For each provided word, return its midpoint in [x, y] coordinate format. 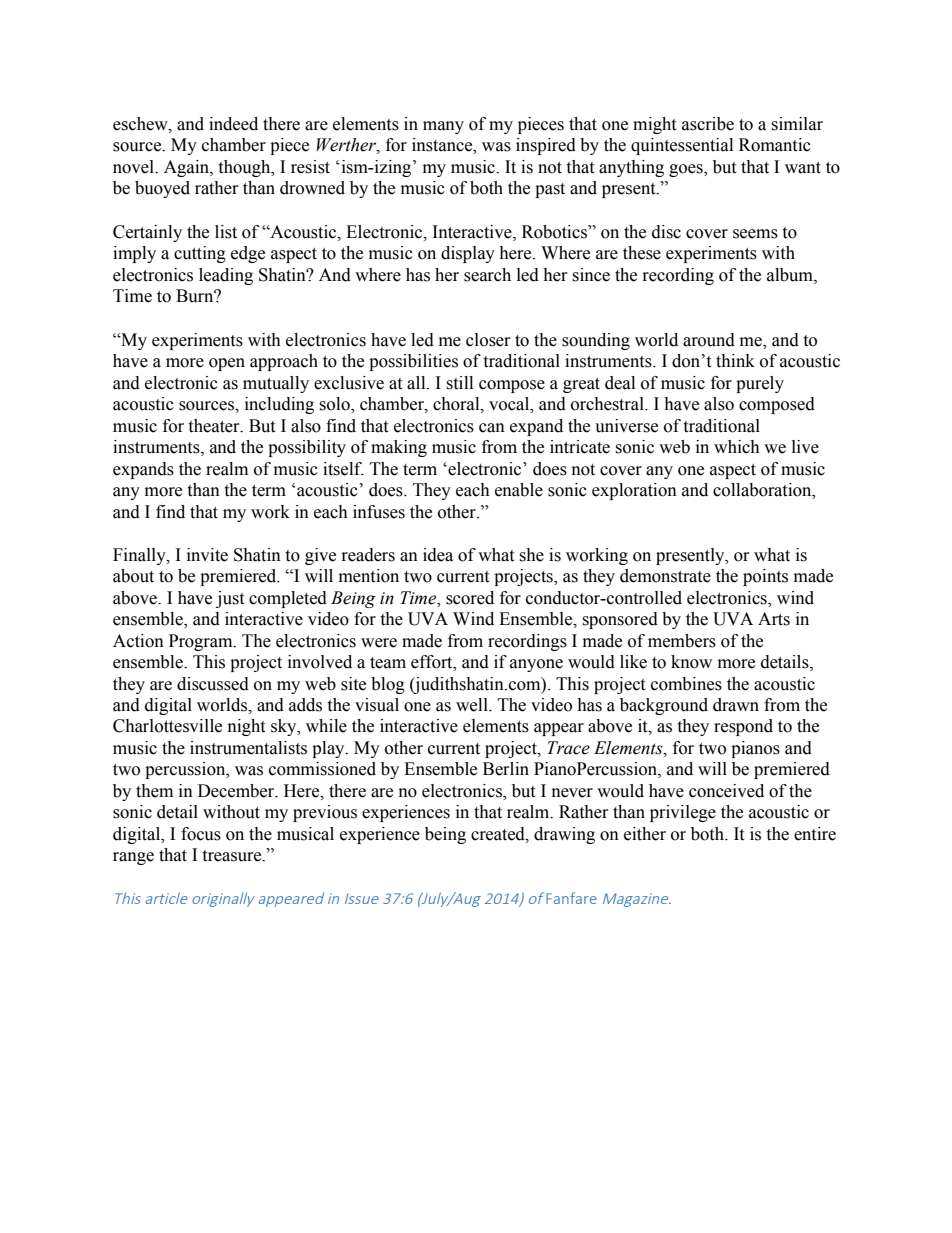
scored [470, 598]
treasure [233, 856]
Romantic [775, 145]
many [443, 127]
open [227, 364]
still [459, 383]
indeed [233, 124]
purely [760, 384]
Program [202, 642]
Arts [774, 619]
